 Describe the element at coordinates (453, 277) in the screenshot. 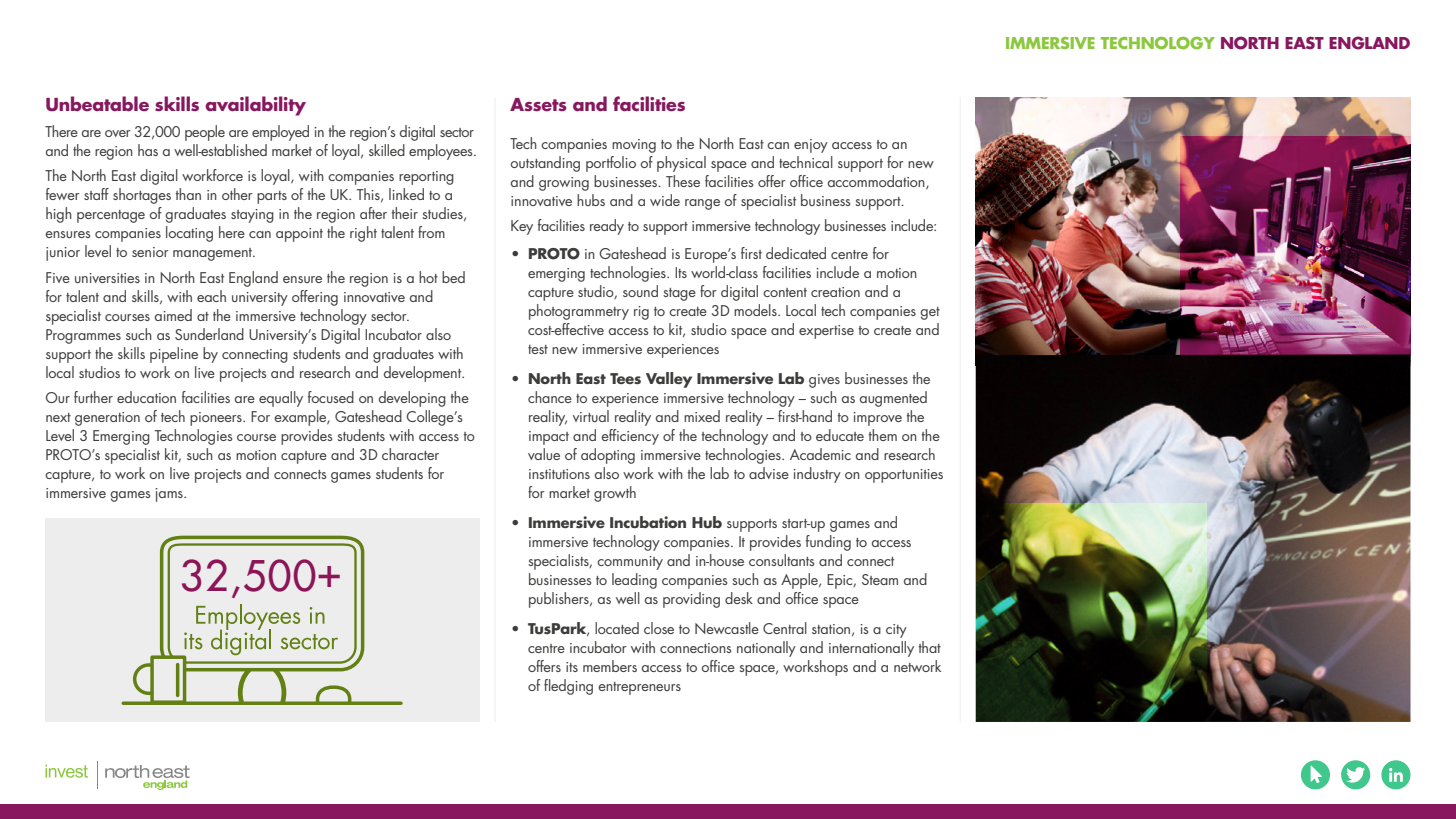

I see `bed` at that location.
